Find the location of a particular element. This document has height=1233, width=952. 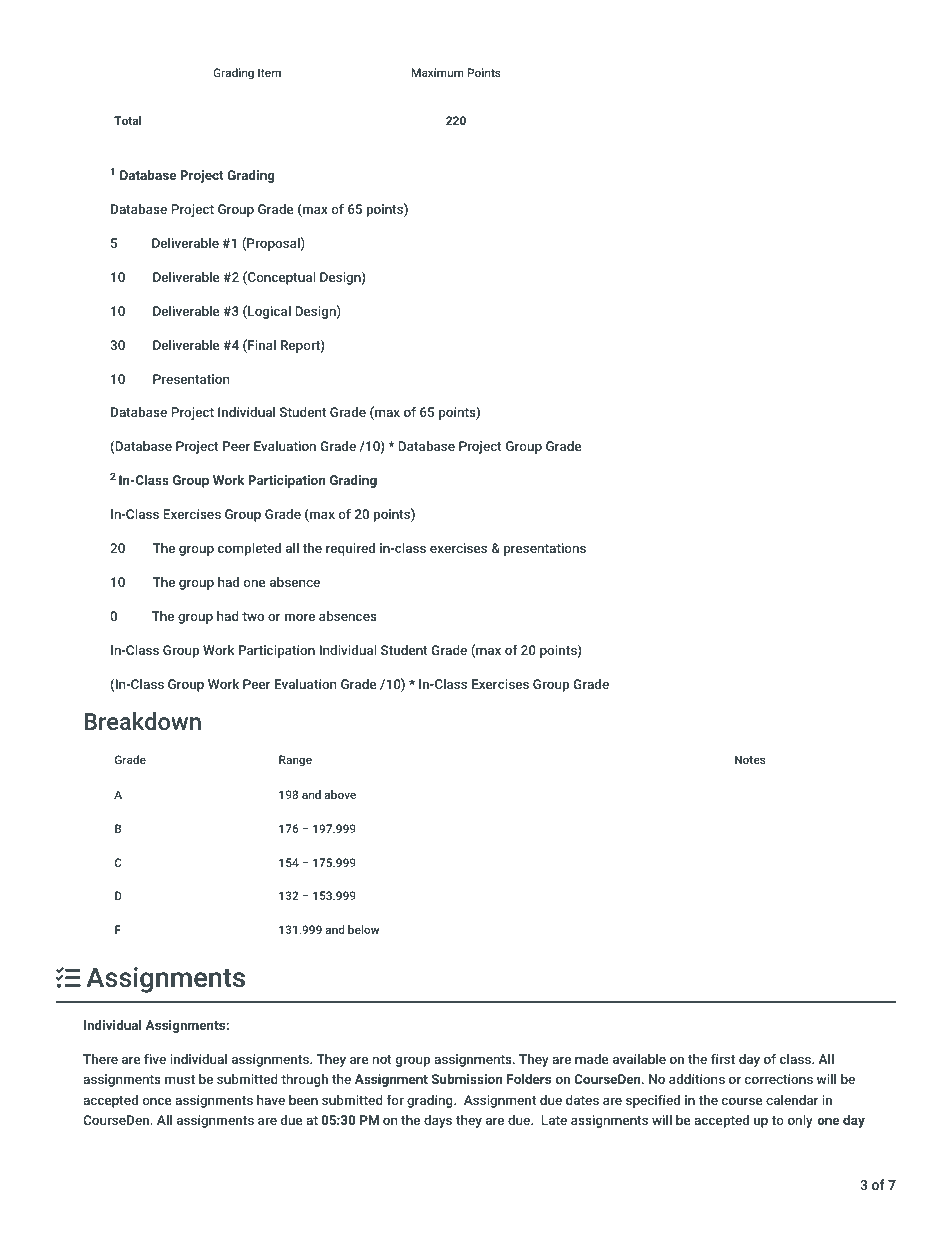

Maximum is located at coordinates (438, 72).
